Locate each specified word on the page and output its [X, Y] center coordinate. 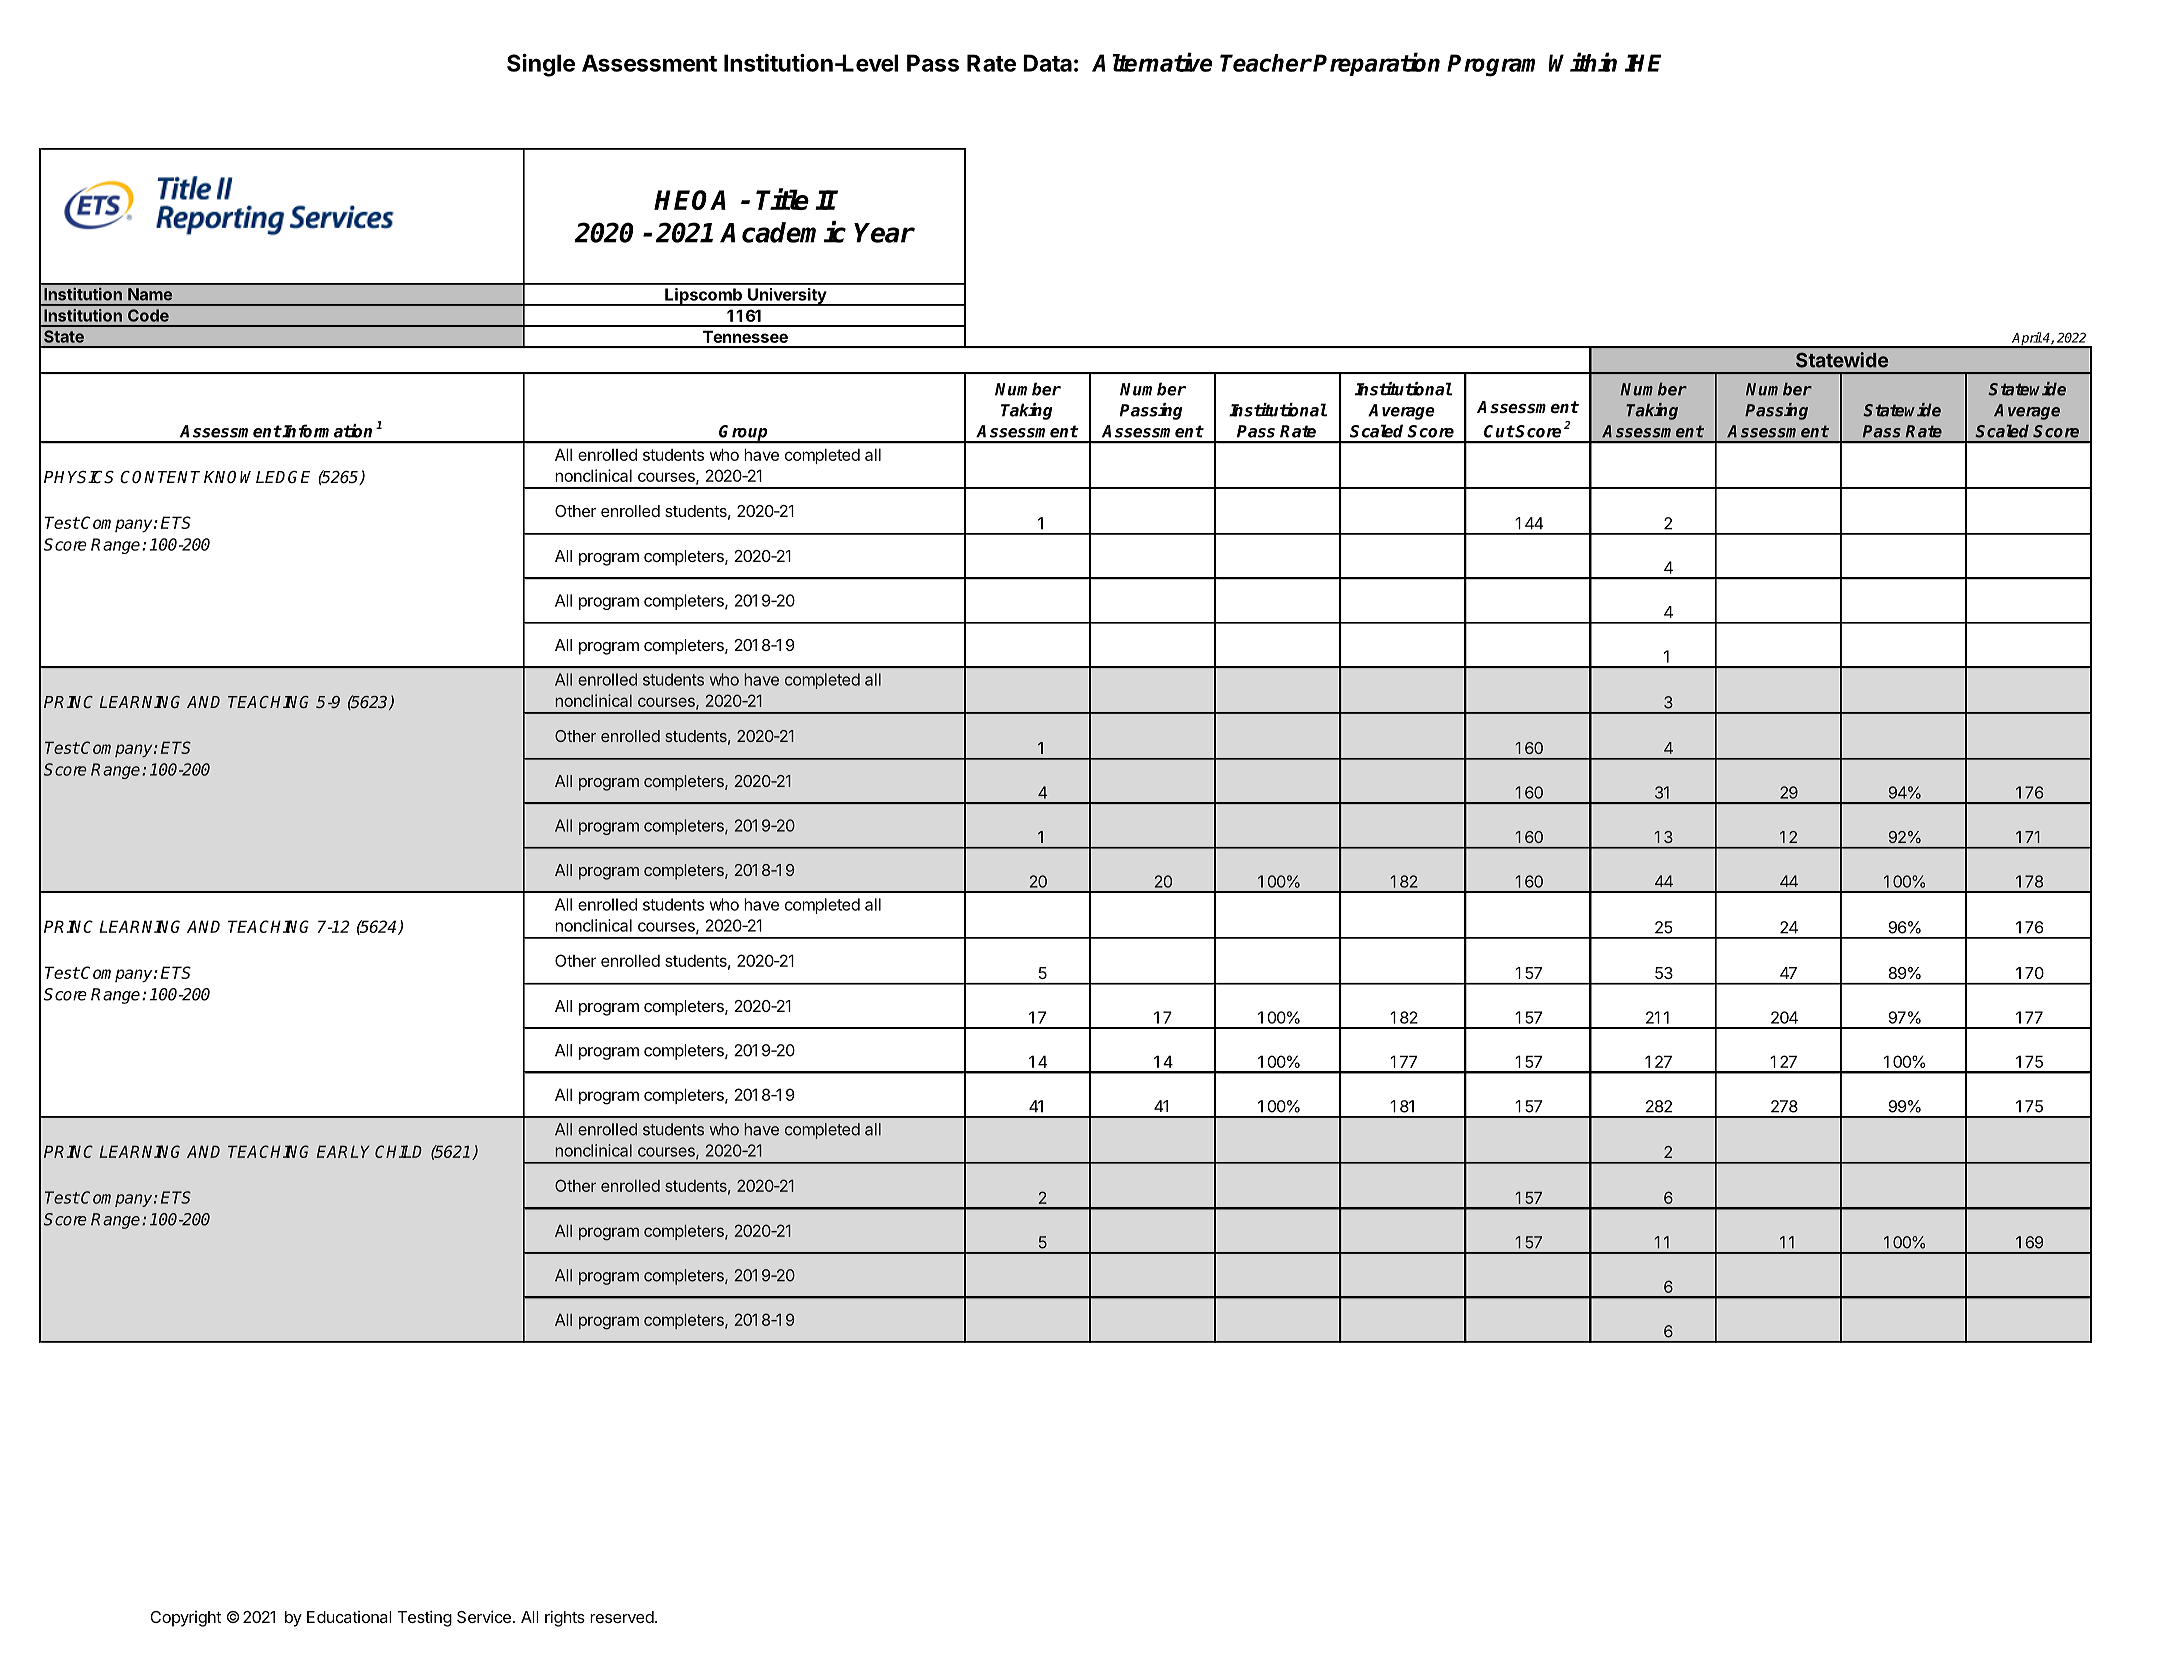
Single [541, 65]
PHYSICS [79, 477]
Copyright [186, 1619]
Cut [1499, 431]
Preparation [1376, 64]
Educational [349, 1617]
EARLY [343, 1151]
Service [484, 1616]
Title [782, 199]
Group [744, 434]
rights [565, 1618]
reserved [622, 1617]
